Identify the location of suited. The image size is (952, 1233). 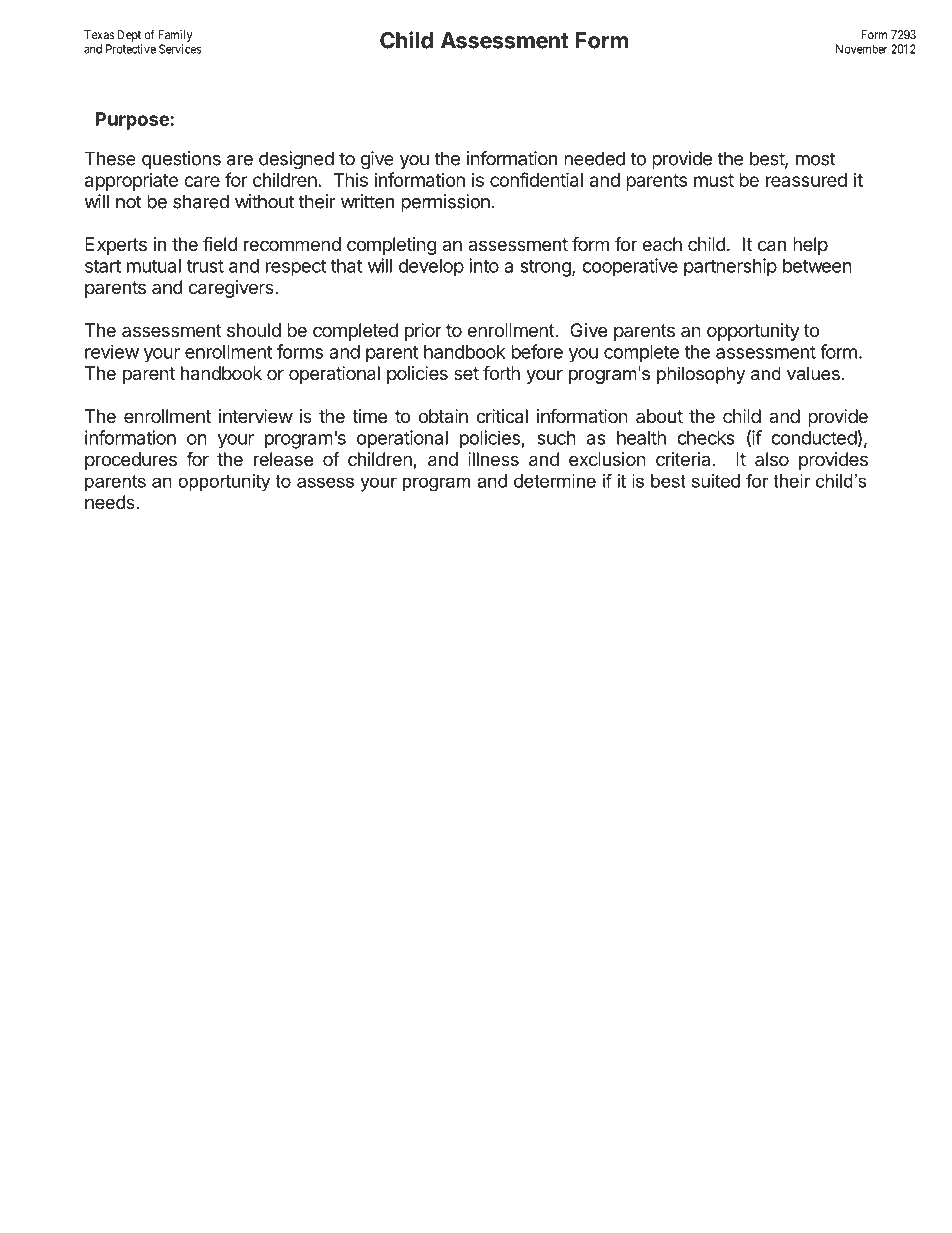
(716, 481).
